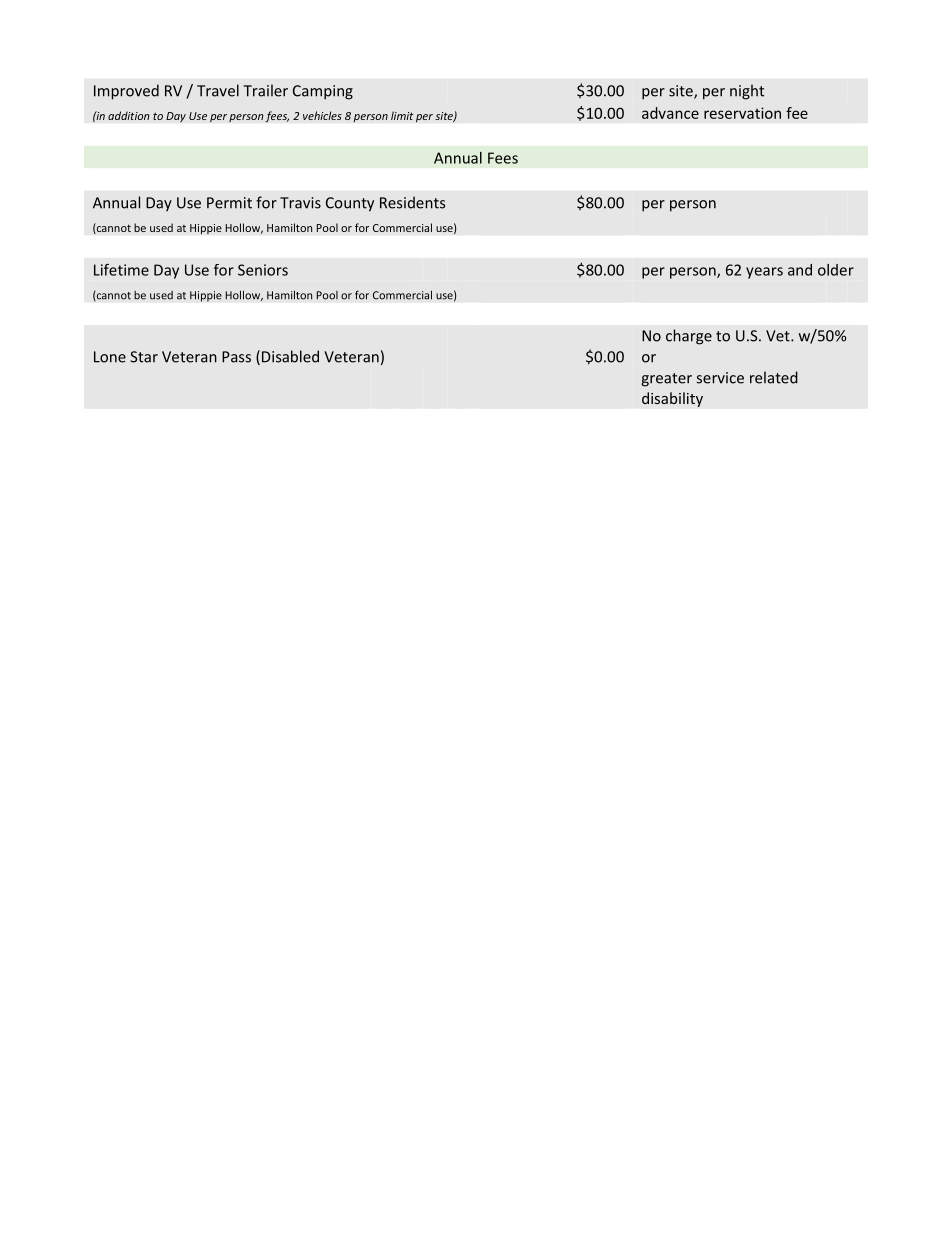  I want to click on Residents, so click(412, 202).
